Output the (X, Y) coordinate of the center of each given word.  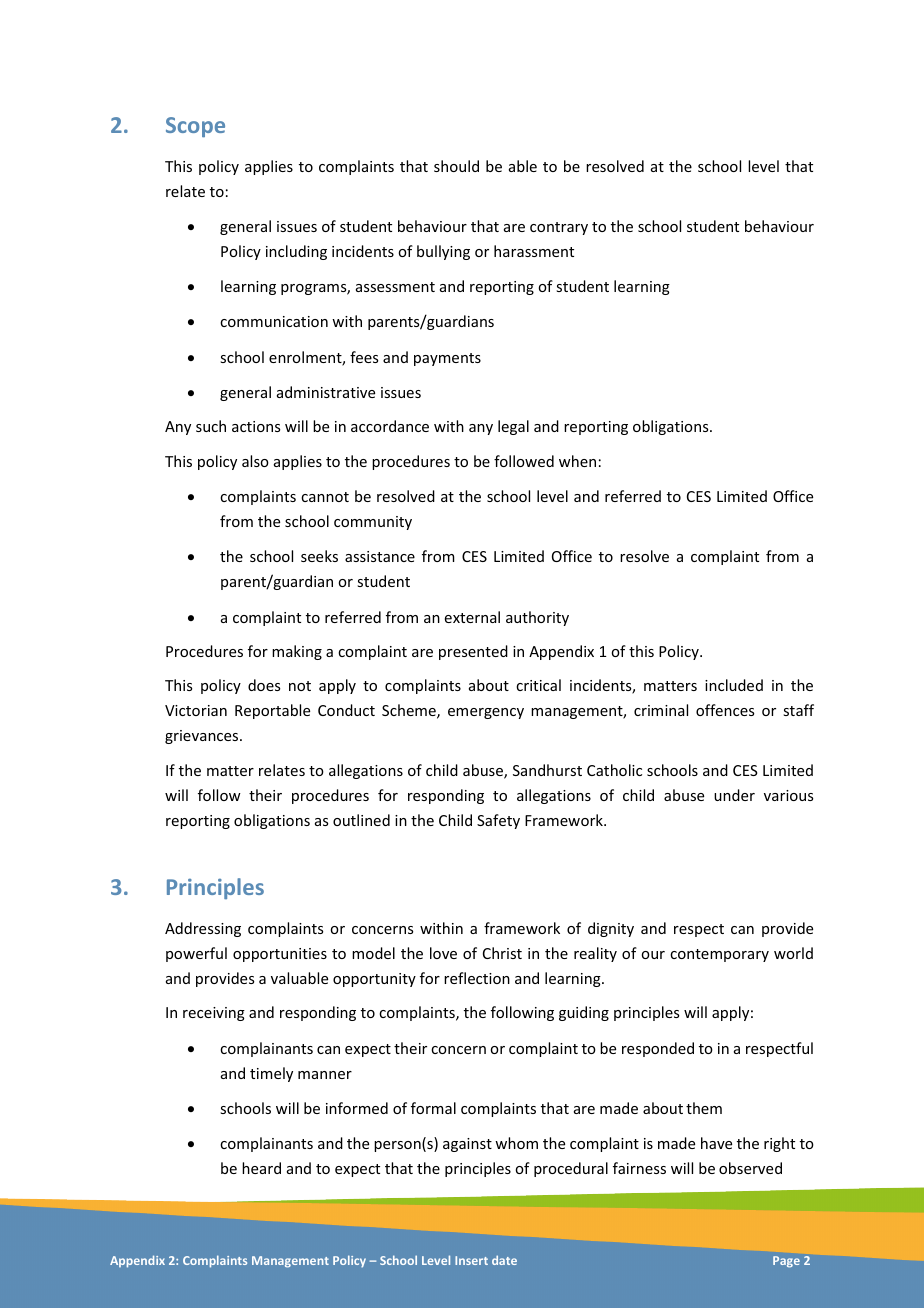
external (472, 617)
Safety (498, 821)
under (734, 795)
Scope (195, 127)
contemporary (719, 955)
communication (274, 321)
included (734, 685)
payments (447, 359)
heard (261, 1168)
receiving (214, 1014)
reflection (477, 978)
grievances (203, 737)
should (456, 166)
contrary (559, 228)
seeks (319, 556)
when (577, 461)
